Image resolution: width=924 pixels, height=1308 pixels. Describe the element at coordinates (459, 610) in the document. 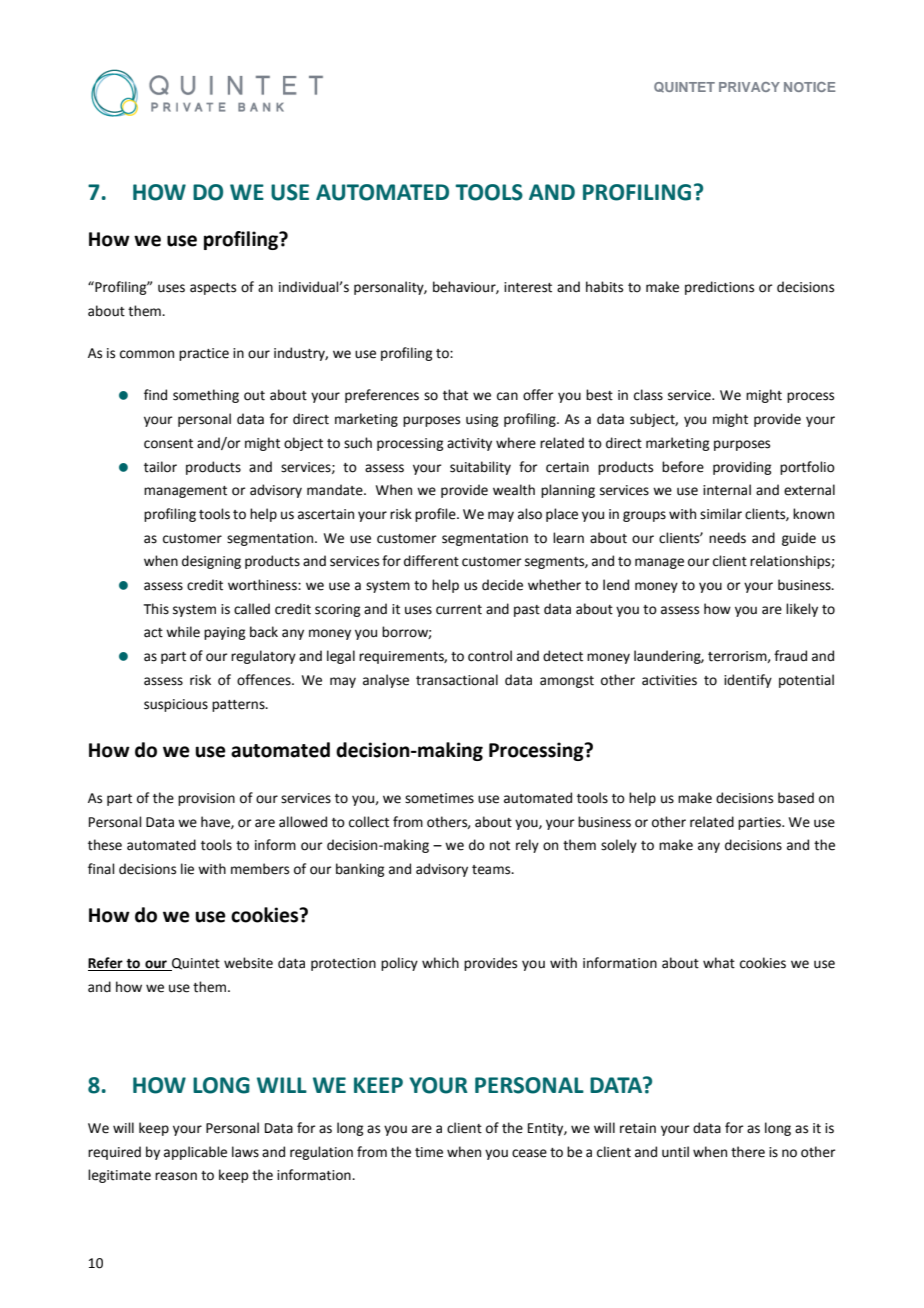

I see `current` at that location.
